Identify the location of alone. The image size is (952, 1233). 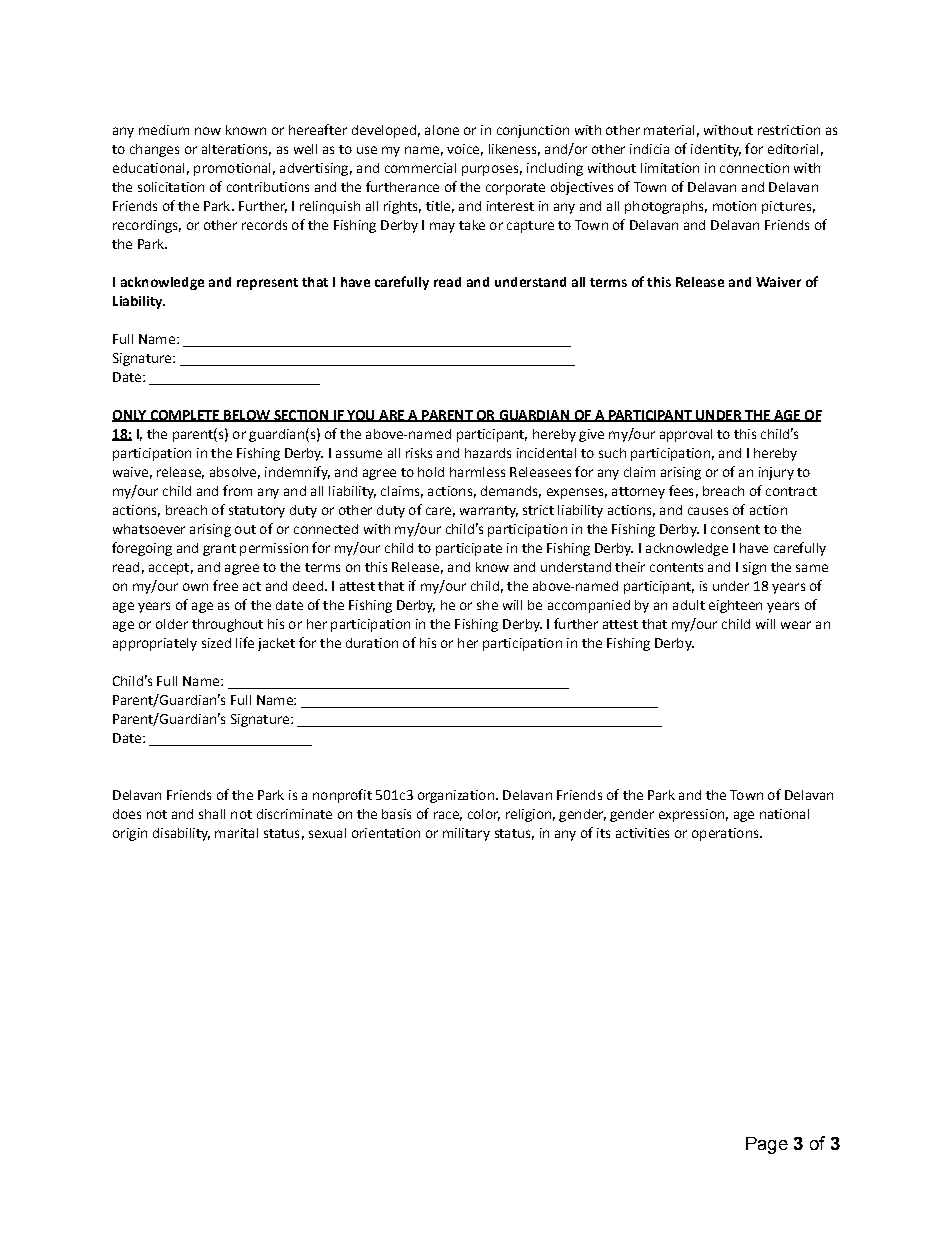
(442, 130).
